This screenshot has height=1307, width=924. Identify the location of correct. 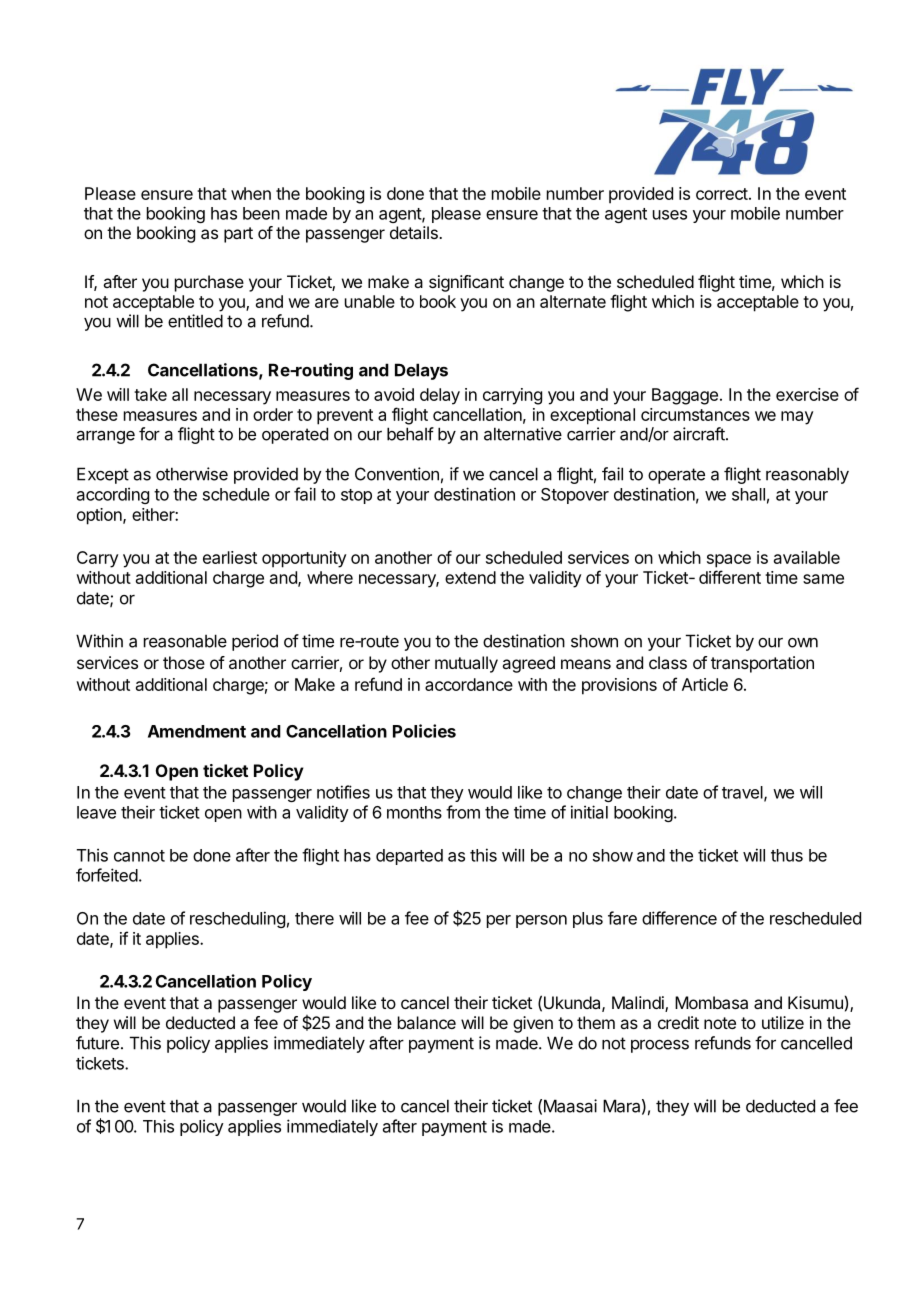
(722, 194).
